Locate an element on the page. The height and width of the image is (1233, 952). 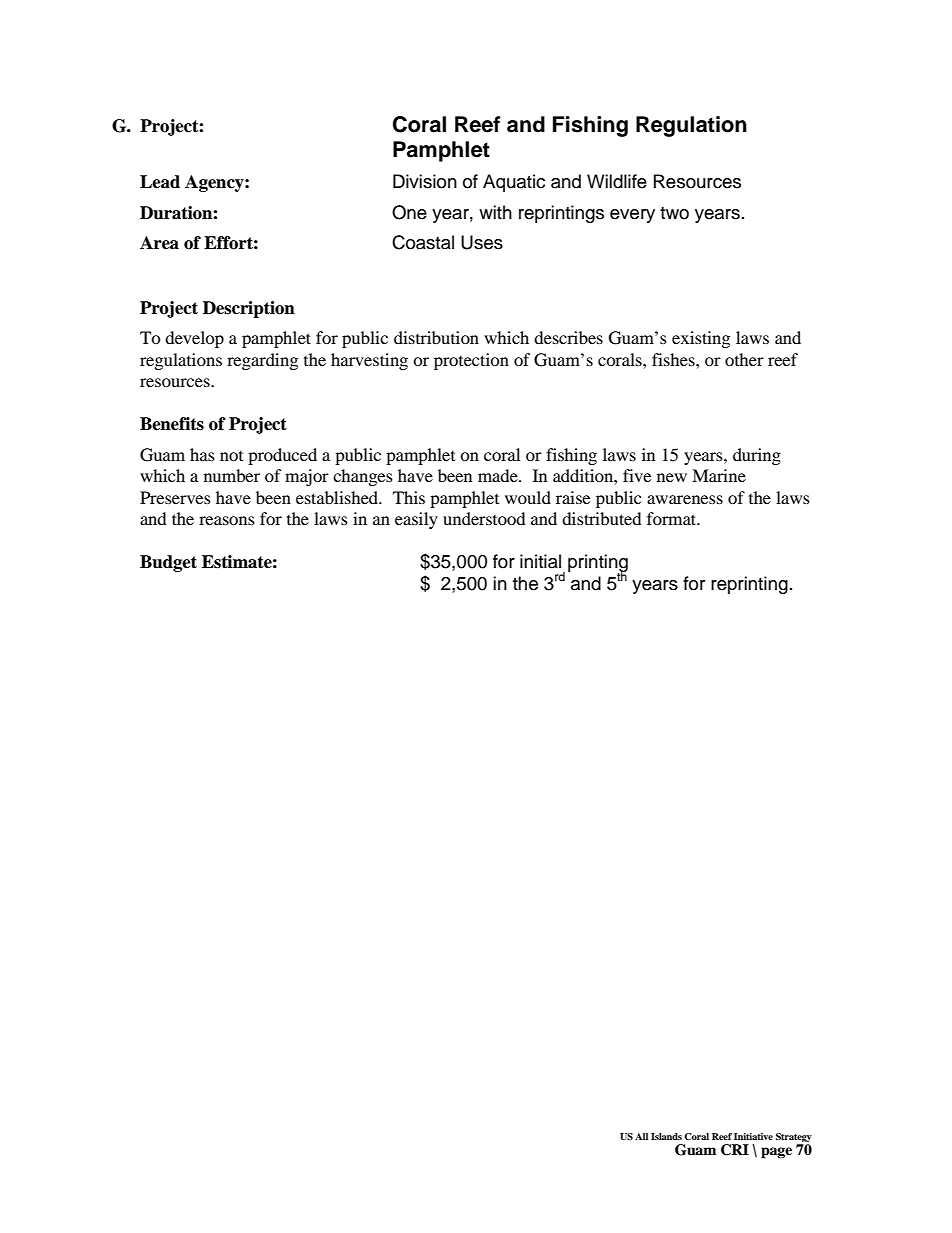
two is located at coordinates (674, 213).
